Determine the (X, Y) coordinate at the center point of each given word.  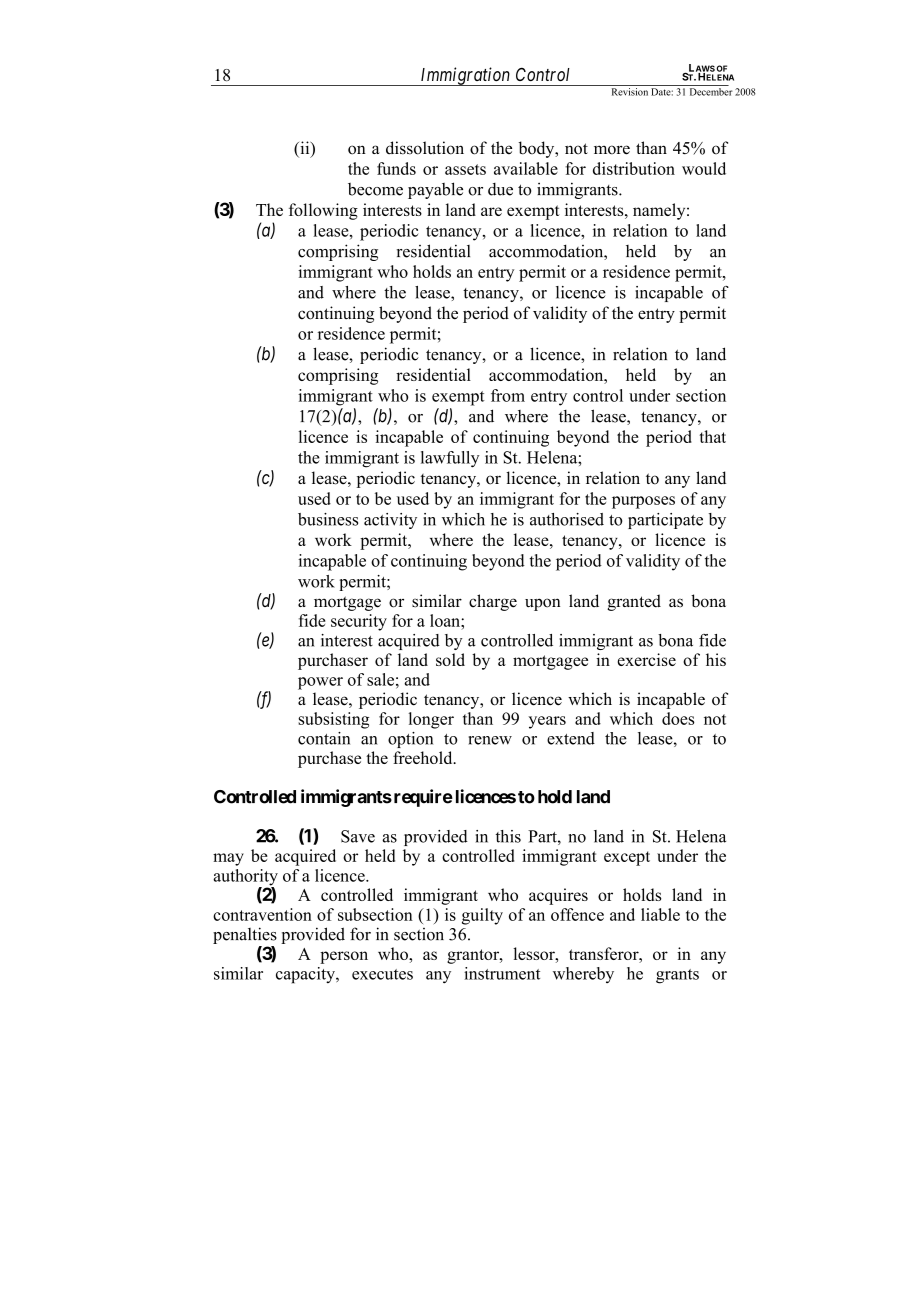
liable (660, 914)
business (328, 519)
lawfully (450, 459)
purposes (643, 502)
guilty (482, 916)
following (323, 211)
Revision (630, 92)
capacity (306, 975)
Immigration (465, 76)
